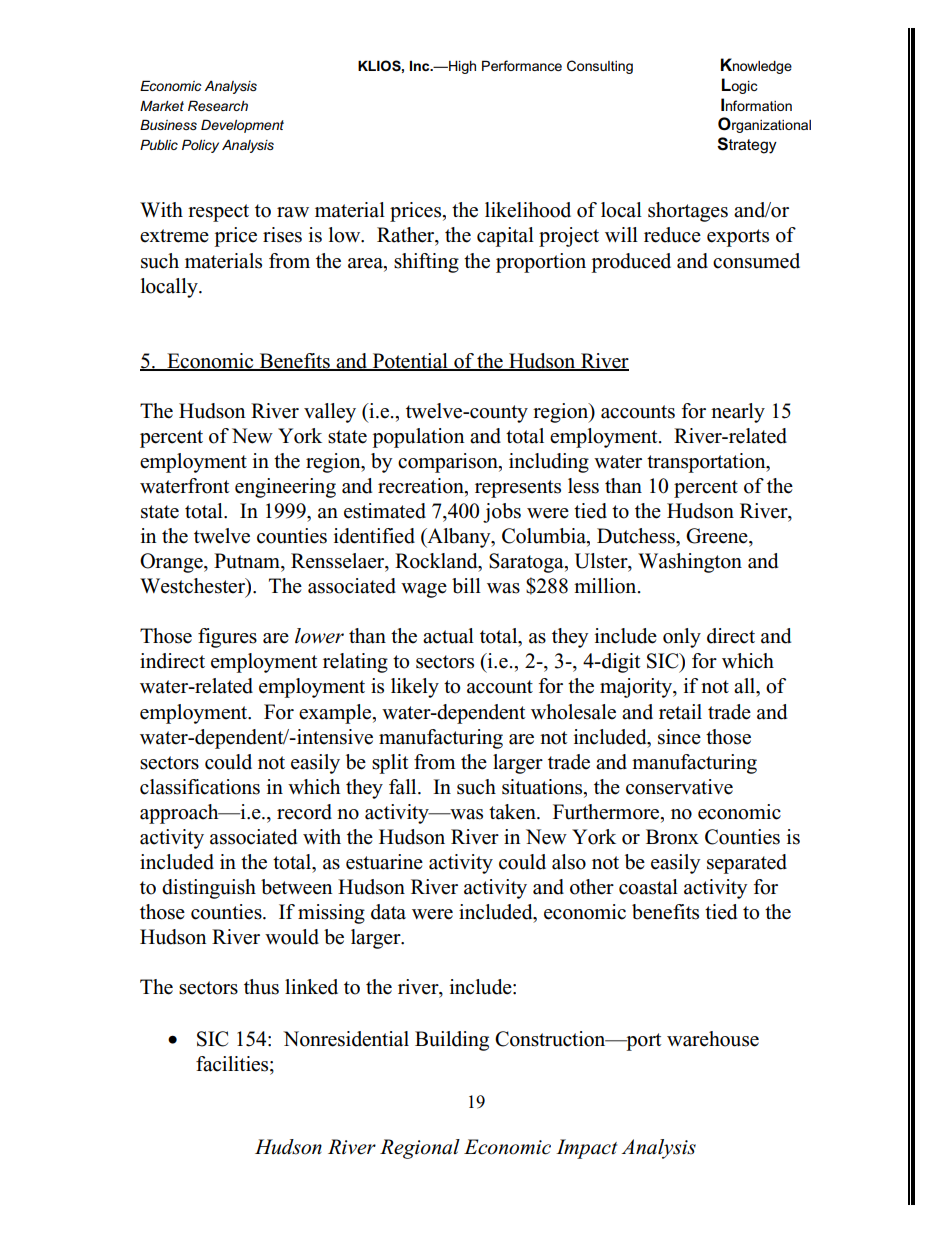  I want to click on Research, so click(218, 105).
